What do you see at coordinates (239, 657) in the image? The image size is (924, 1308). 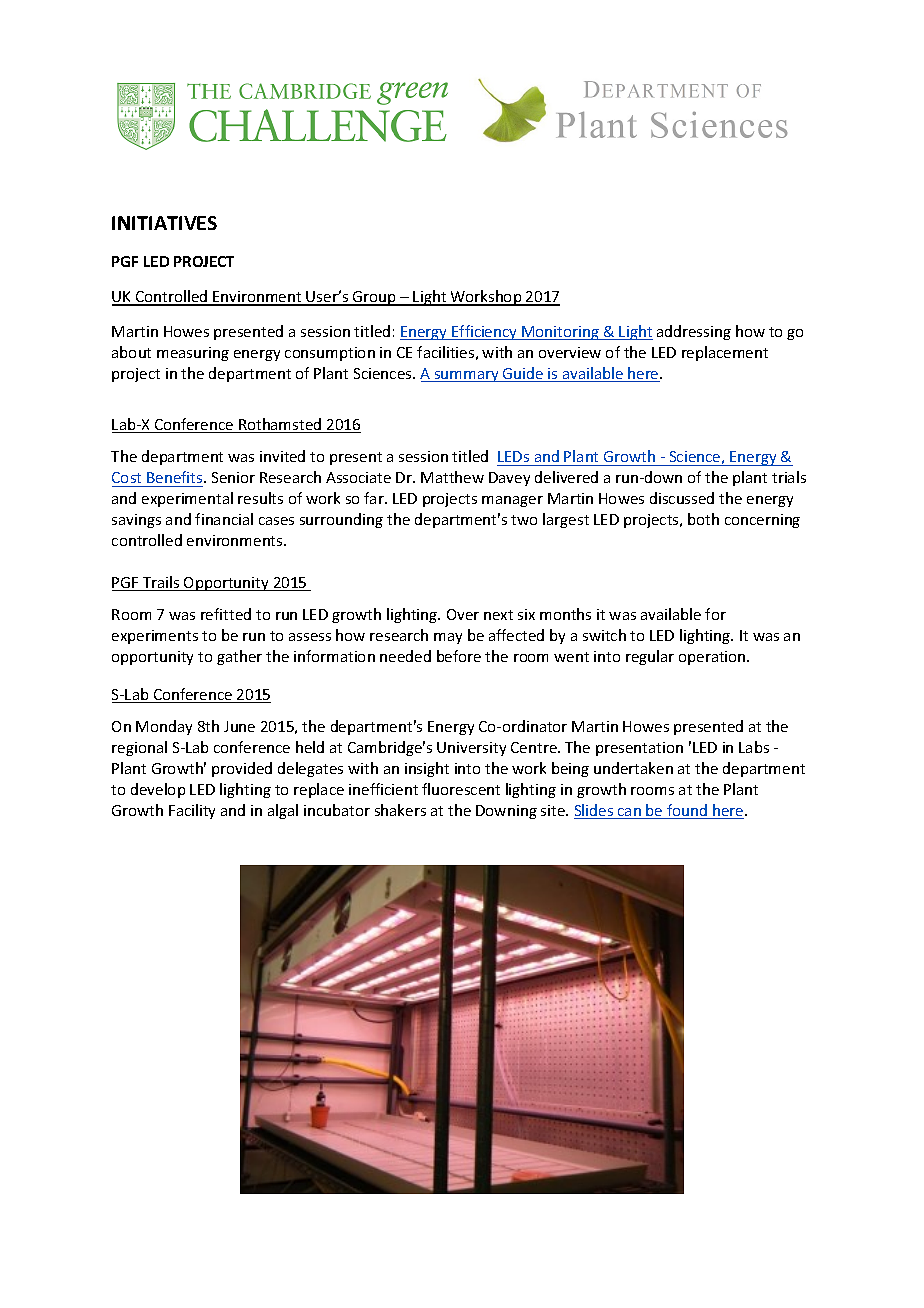 I see `gather` at bounding box center [239, 657].
